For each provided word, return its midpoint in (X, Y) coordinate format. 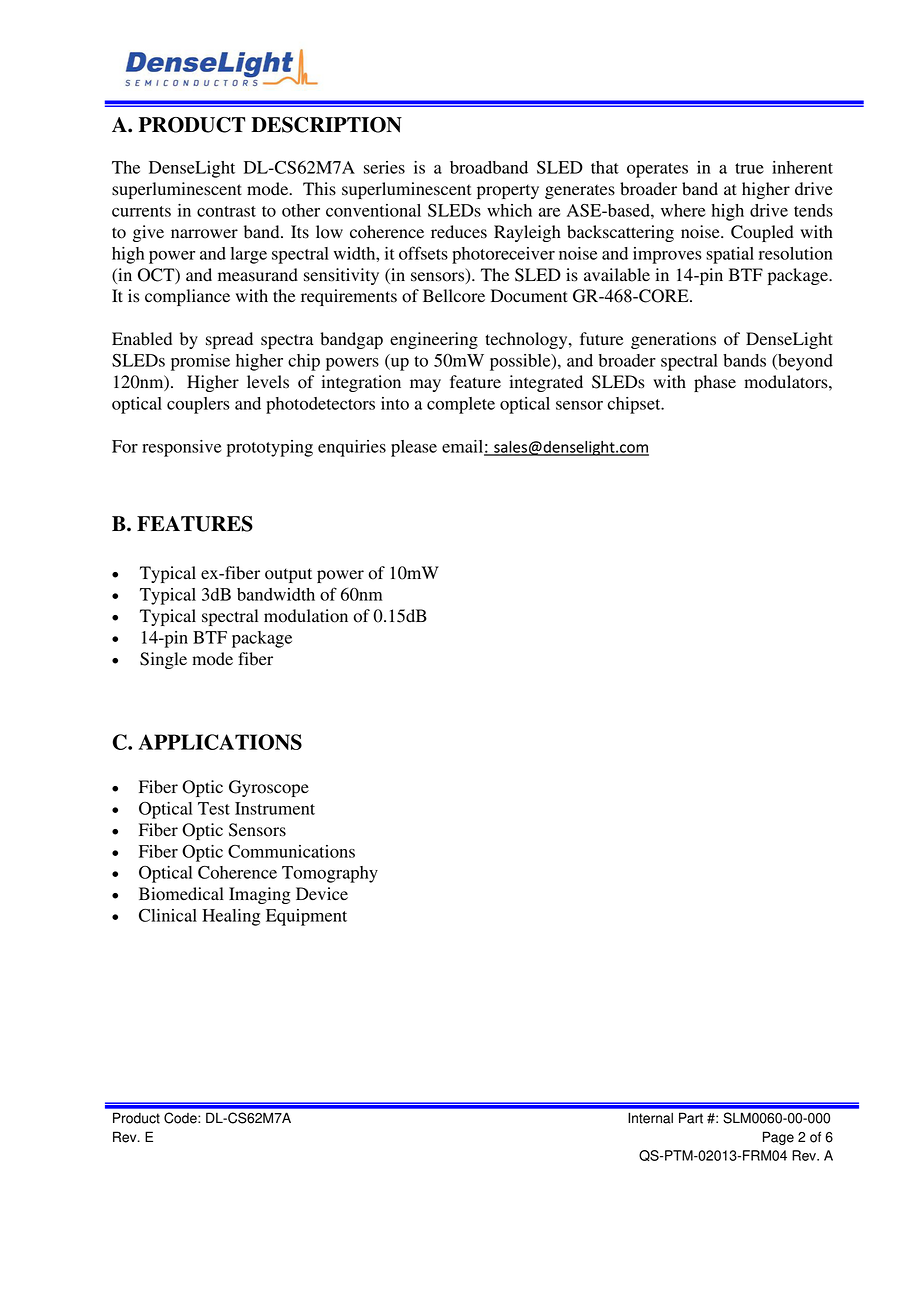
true (749, 168)
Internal (650, 1118)
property (508, 191)
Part (691, 1118)
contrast (226, 211)
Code (181, 1118)
